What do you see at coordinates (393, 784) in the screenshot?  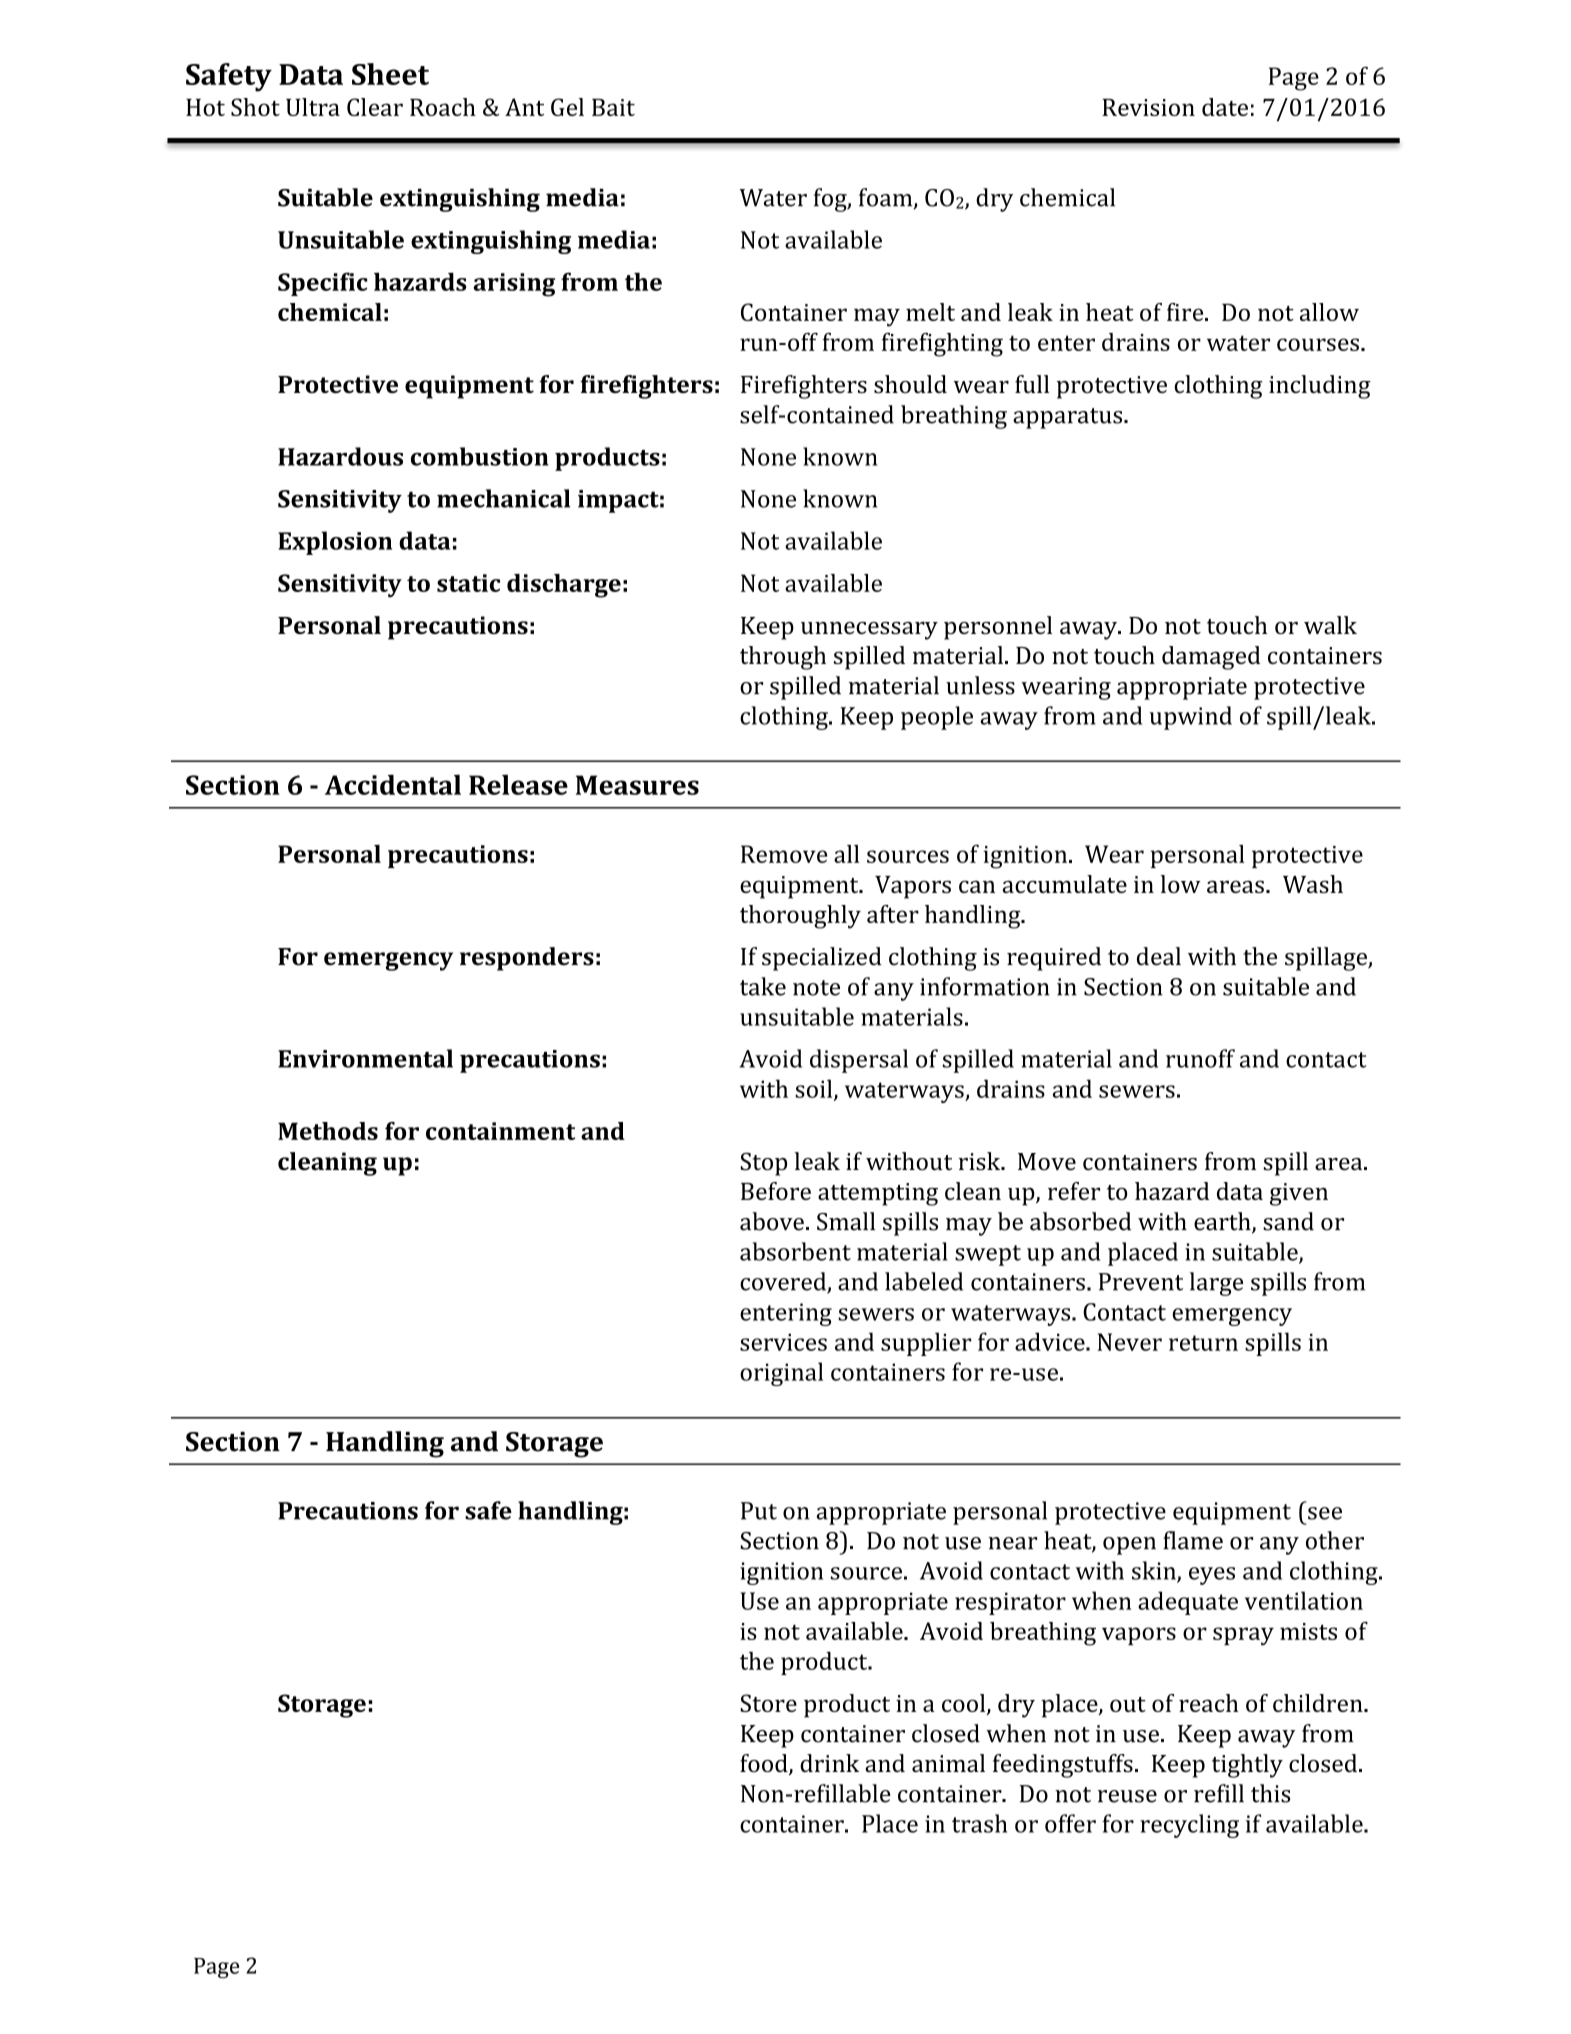 I see `Accidental` at bounding box center [393, 784].
